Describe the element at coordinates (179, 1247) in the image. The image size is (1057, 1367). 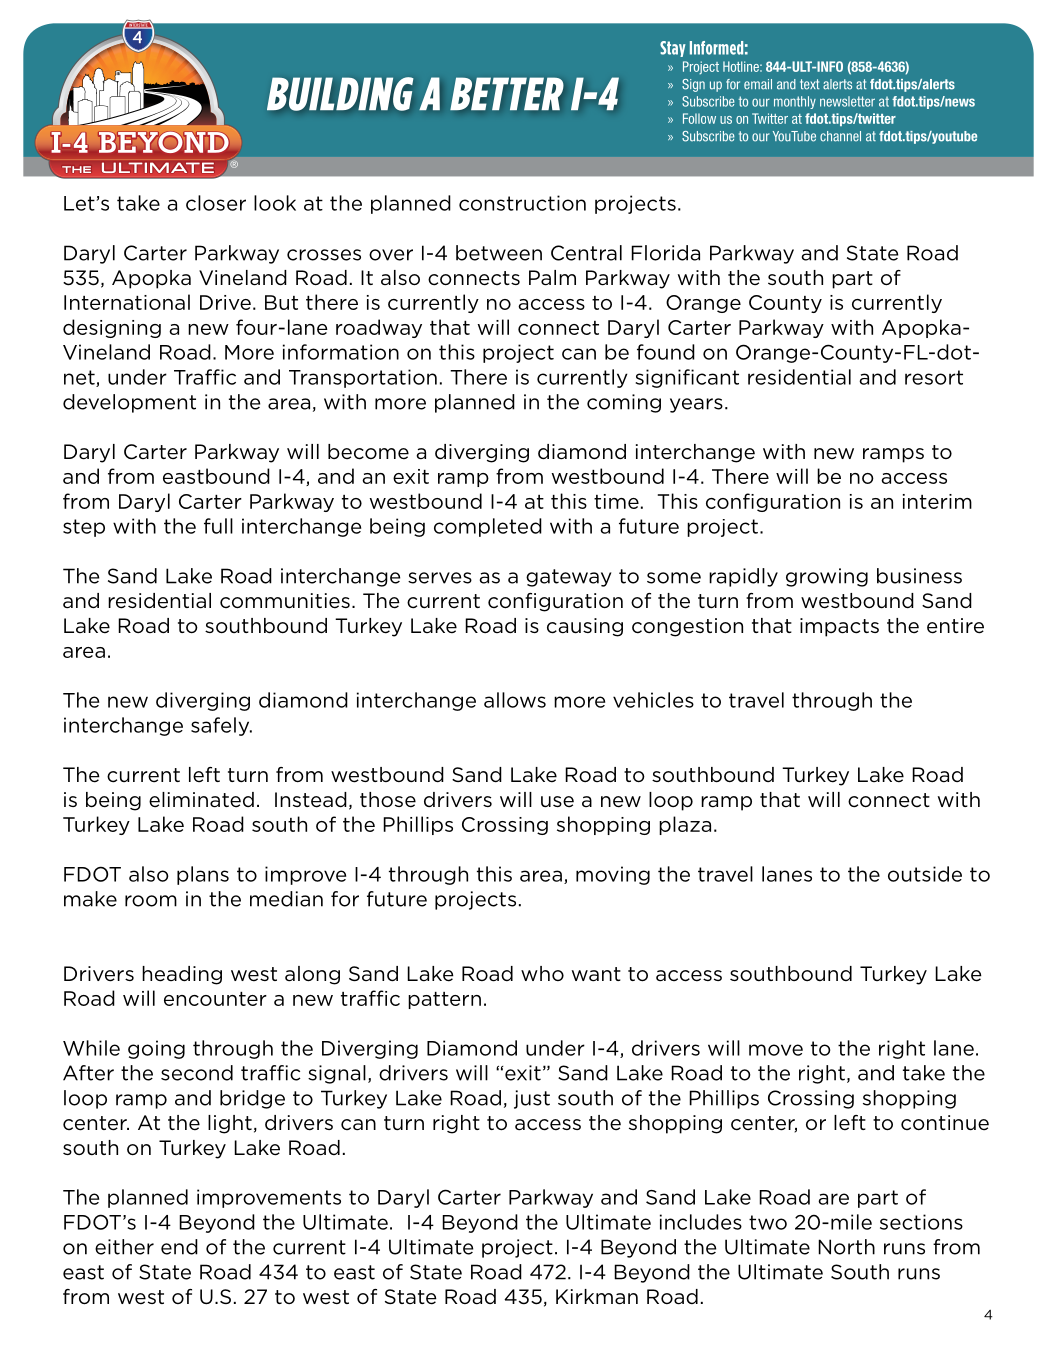
I see `end` at that location.
